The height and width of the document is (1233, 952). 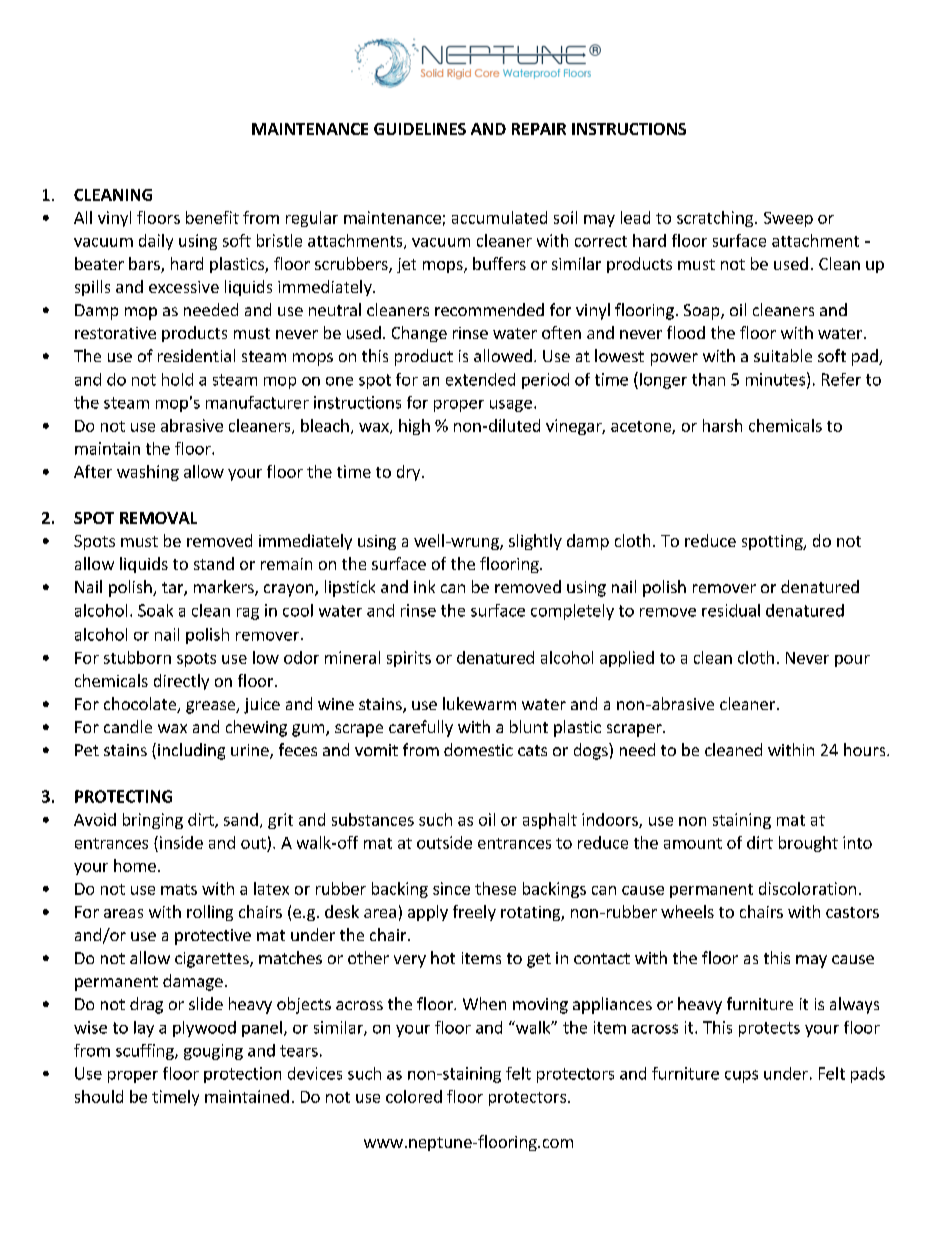 I want to click on domestic, so click(x=478, y=749).
